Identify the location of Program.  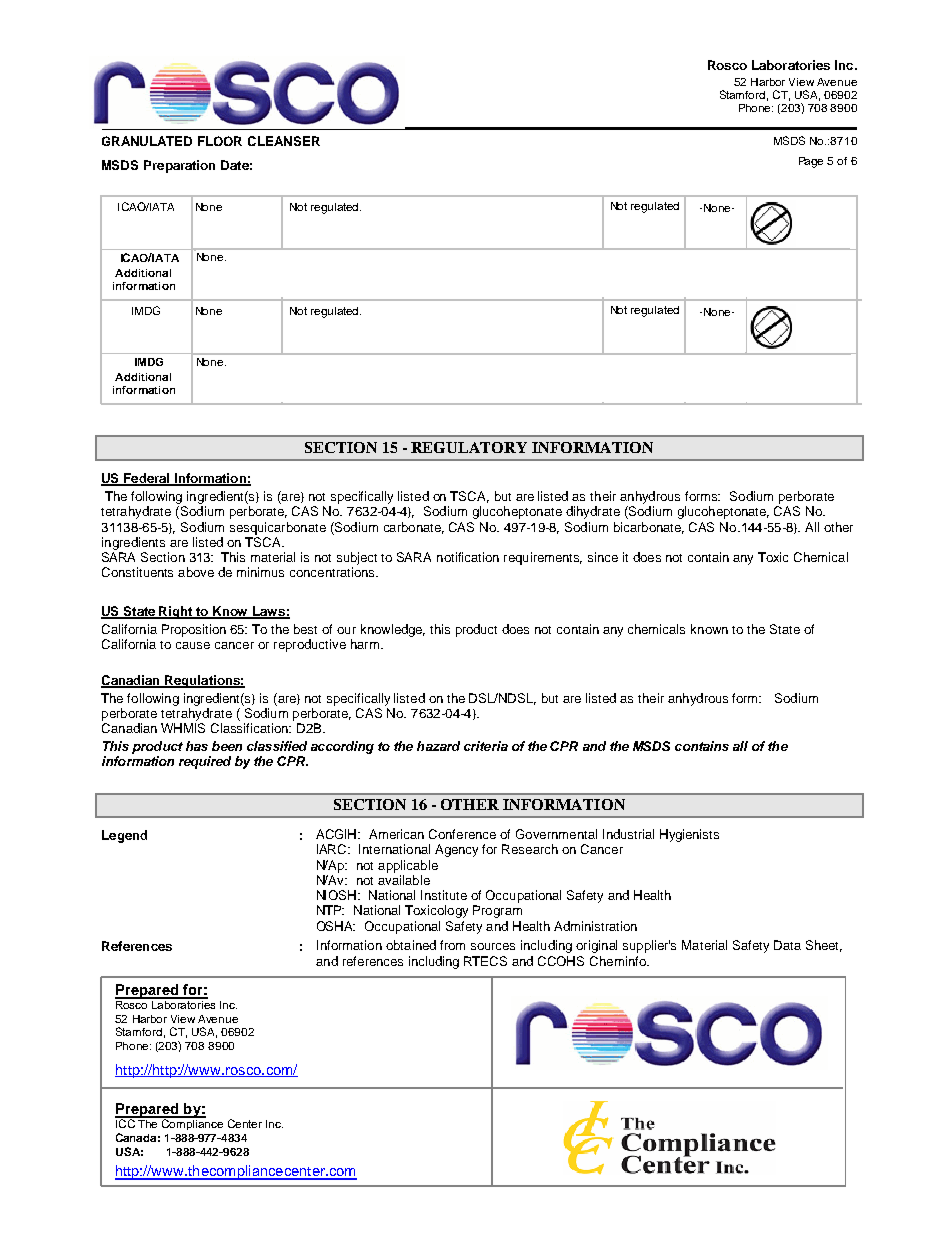
(497, 911).
